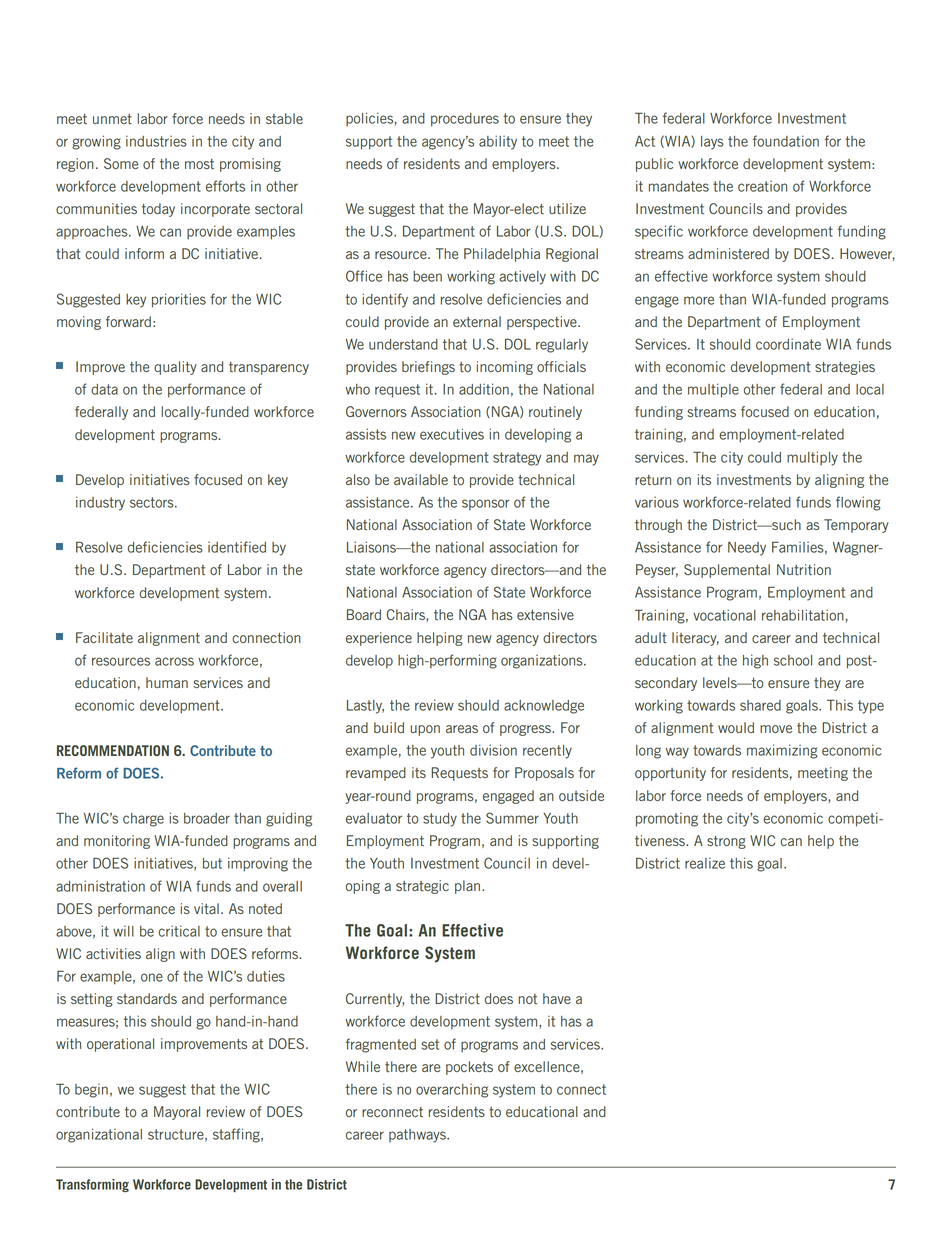 The image size is (952, 1233). I want to click on organizational, so click(99, 1135).
